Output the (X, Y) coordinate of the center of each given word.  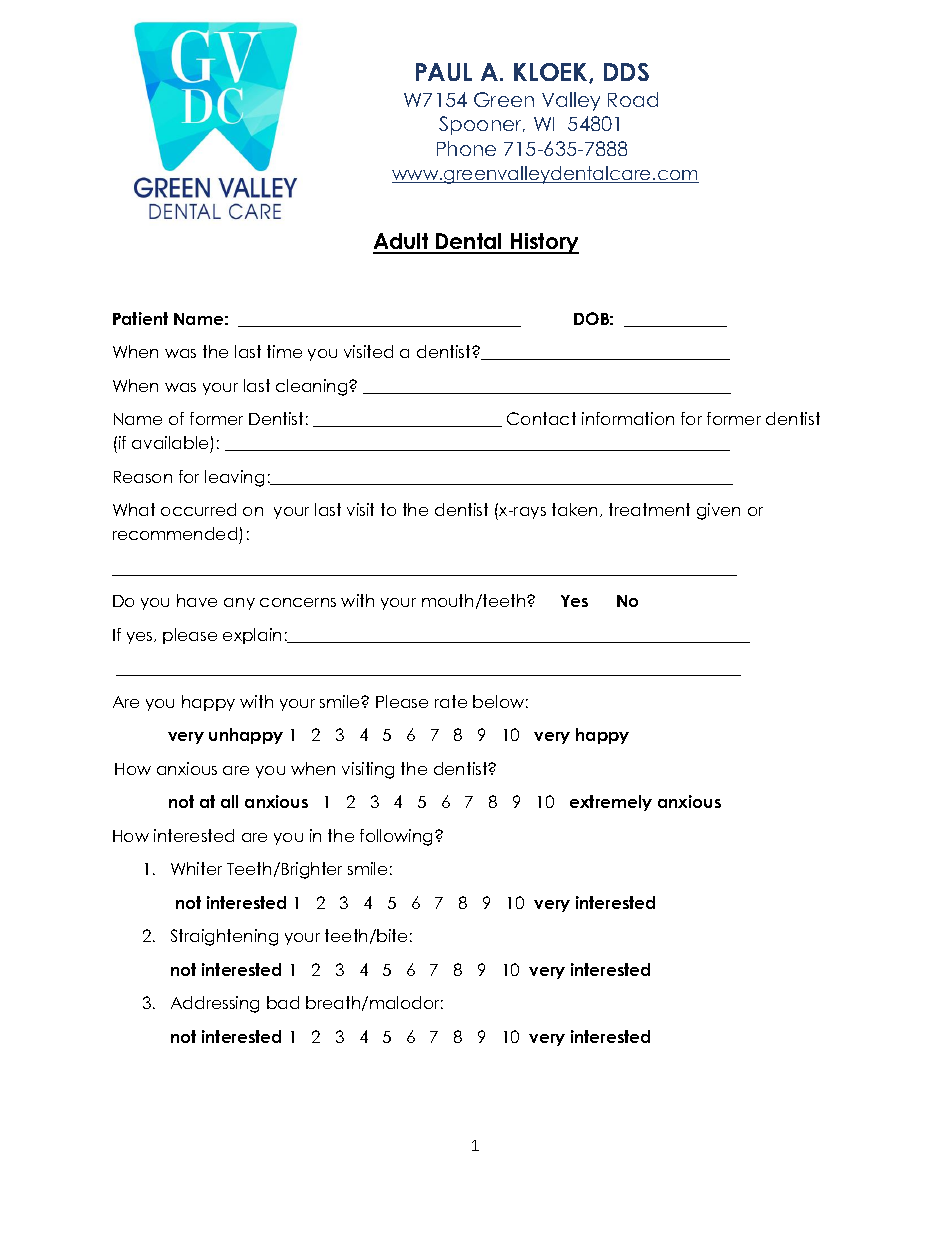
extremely (611, 803)
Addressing (215, 1004)
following (396, 837)
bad (283, 1002)
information (628, 418)
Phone (466, 148)
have (197, 600)
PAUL (444, 72)
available (171, 444)
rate (451, 701)
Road (633, 99)
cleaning (313, 387)
